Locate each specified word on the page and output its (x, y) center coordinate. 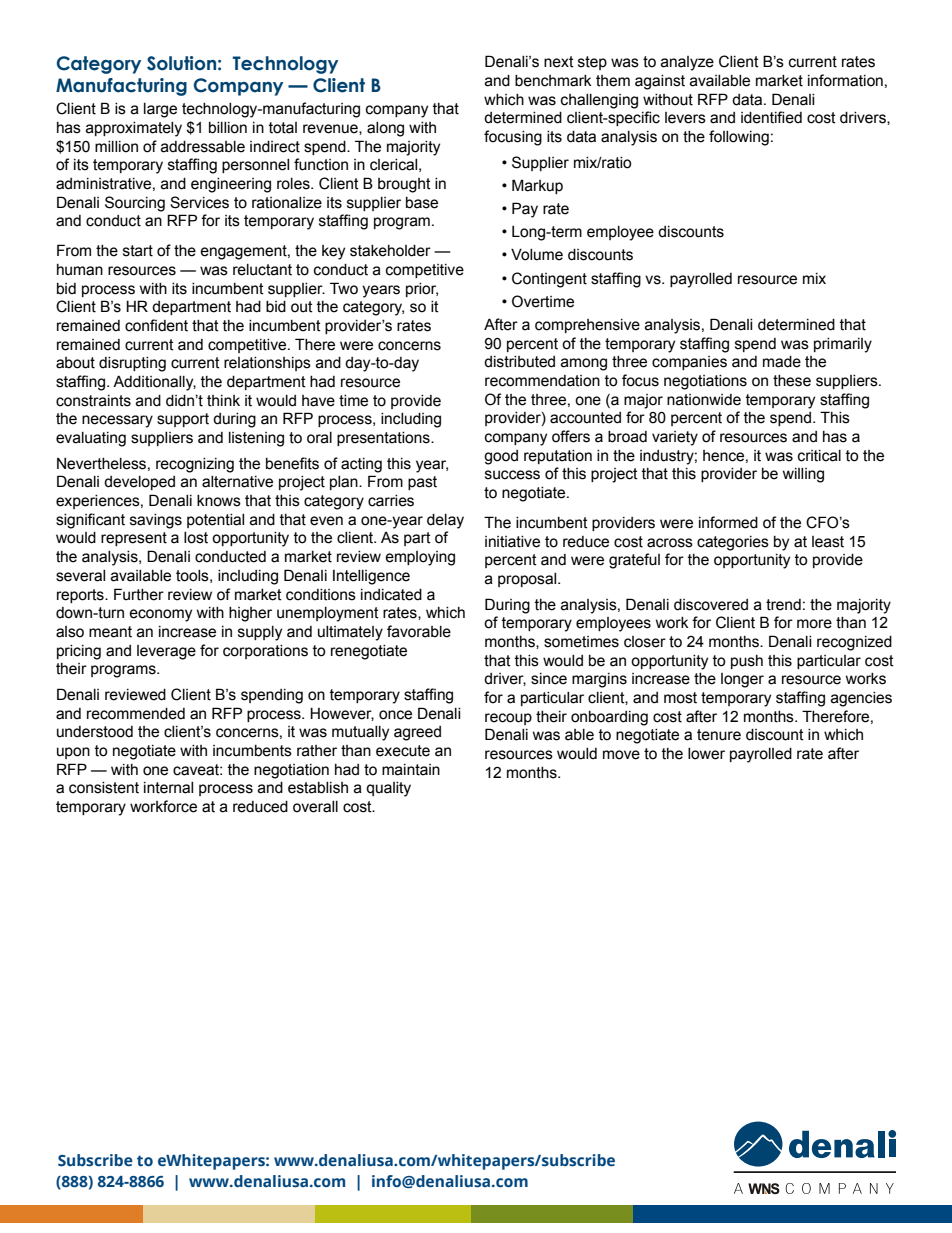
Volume (537, 255)
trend (783, 605)
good (501, 457)
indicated (391, 595)
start (138, 251)
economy (160, 615)
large (160, 110)
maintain (411, 770)
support (183, 420)
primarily (843, 345)
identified (771, 117)
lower (706, 754)
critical (819, 456)
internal (168, 788)
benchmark (553, 81)
